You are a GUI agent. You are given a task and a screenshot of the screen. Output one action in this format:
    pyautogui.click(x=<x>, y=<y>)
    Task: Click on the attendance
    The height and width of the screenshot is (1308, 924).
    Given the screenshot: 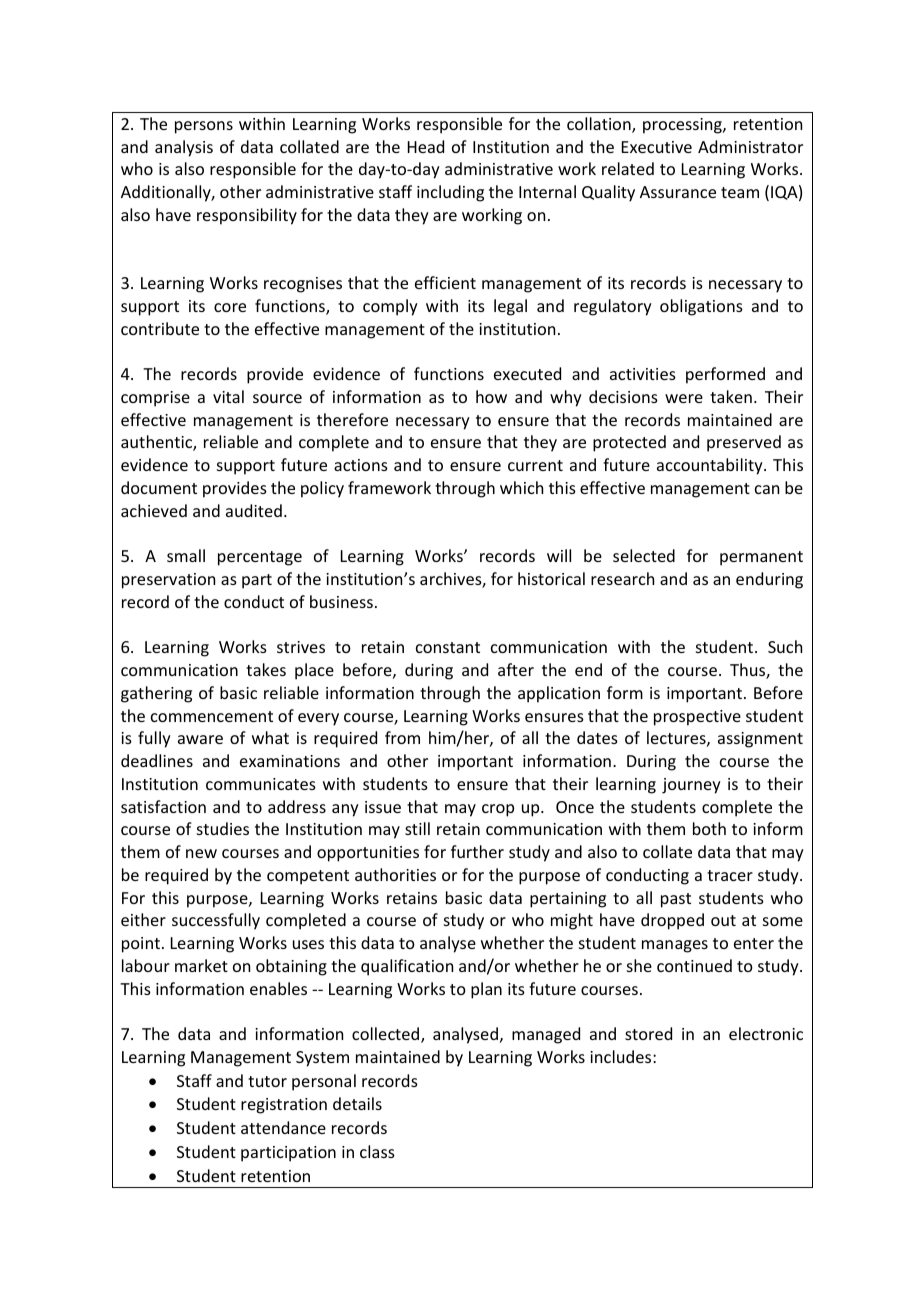 What is the action you would take?
    pyautogui.click(x=283, y=1127)
